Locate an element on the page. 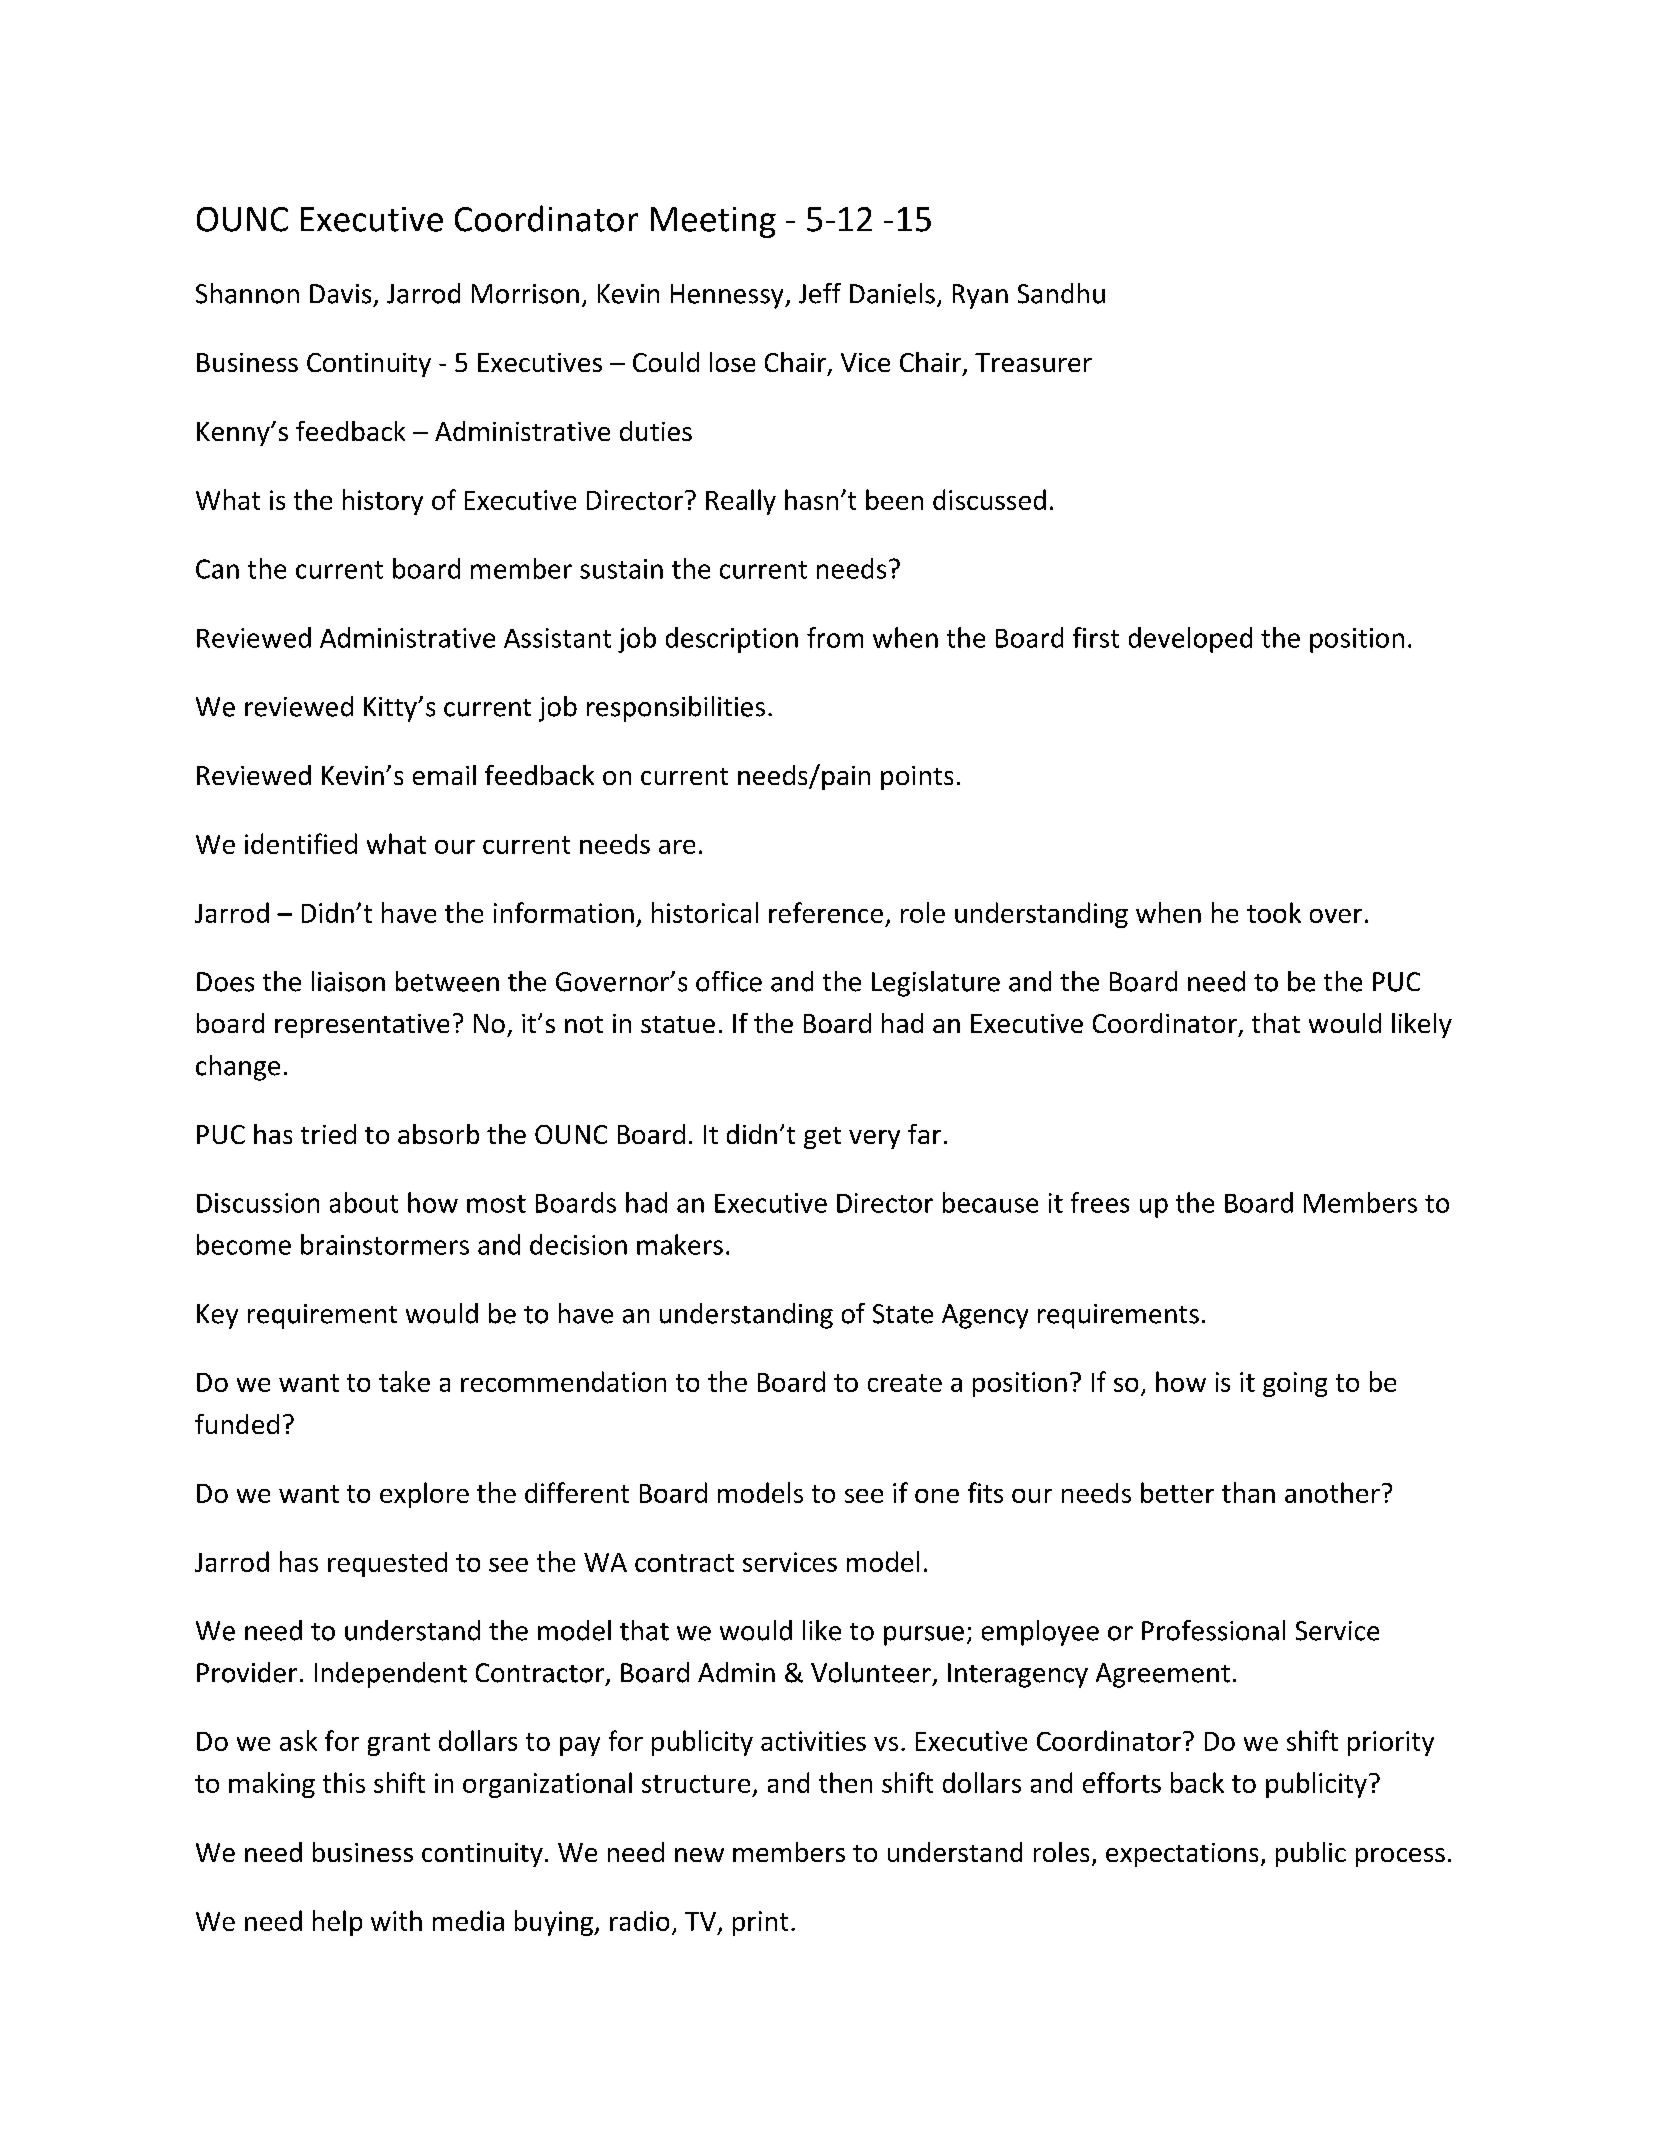 This document has width=1656, height=2143. took is located at coordinates (1274, 912).
